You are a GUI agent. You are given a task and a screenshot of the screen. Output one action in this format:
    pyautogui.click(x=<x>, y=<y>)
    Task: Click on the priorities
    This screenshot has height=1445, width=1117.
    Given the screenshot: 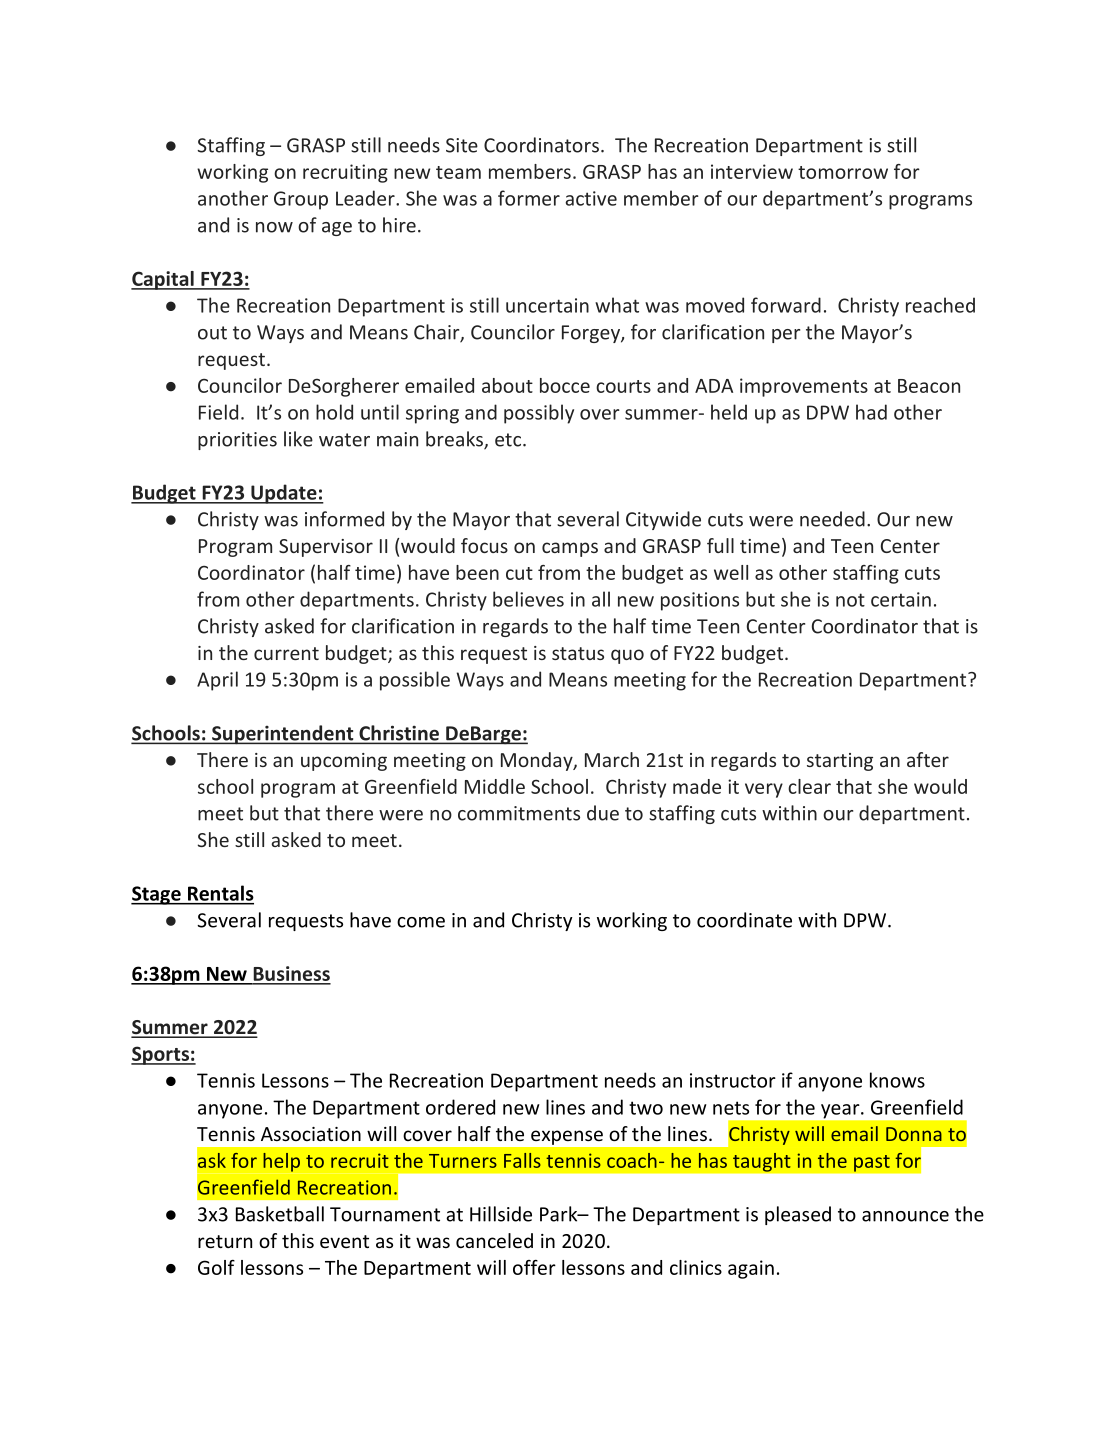 What is the action you would take?
    pyautogui.click(x=237, y=441)
